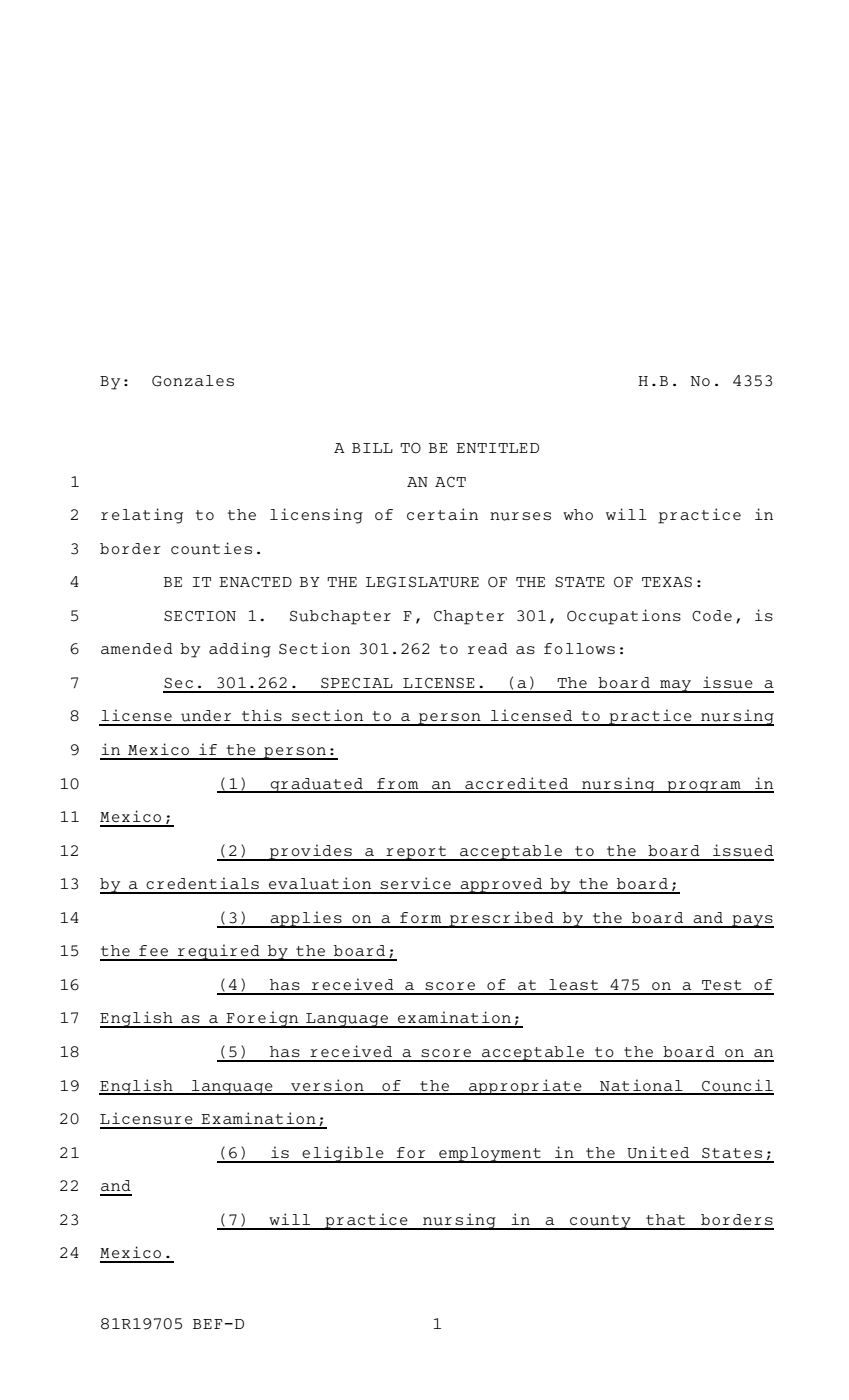 The width and height of the image is (849, 1400). What do you see at coordinates (578, 514) in the image?
I see `who` at bounding box center [578, 514].
